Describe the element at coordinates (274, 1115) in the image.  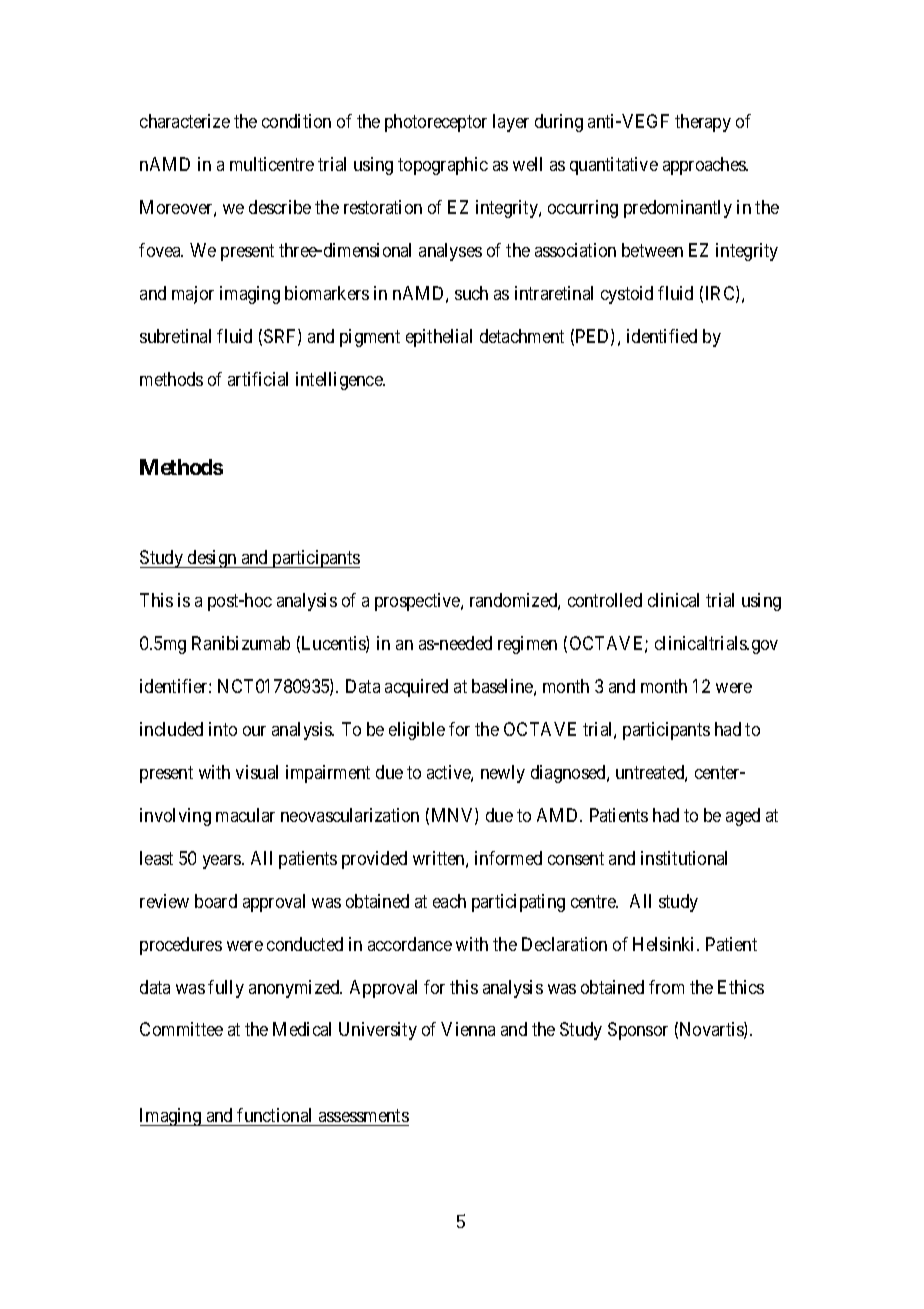
I see `functional` at that location.
